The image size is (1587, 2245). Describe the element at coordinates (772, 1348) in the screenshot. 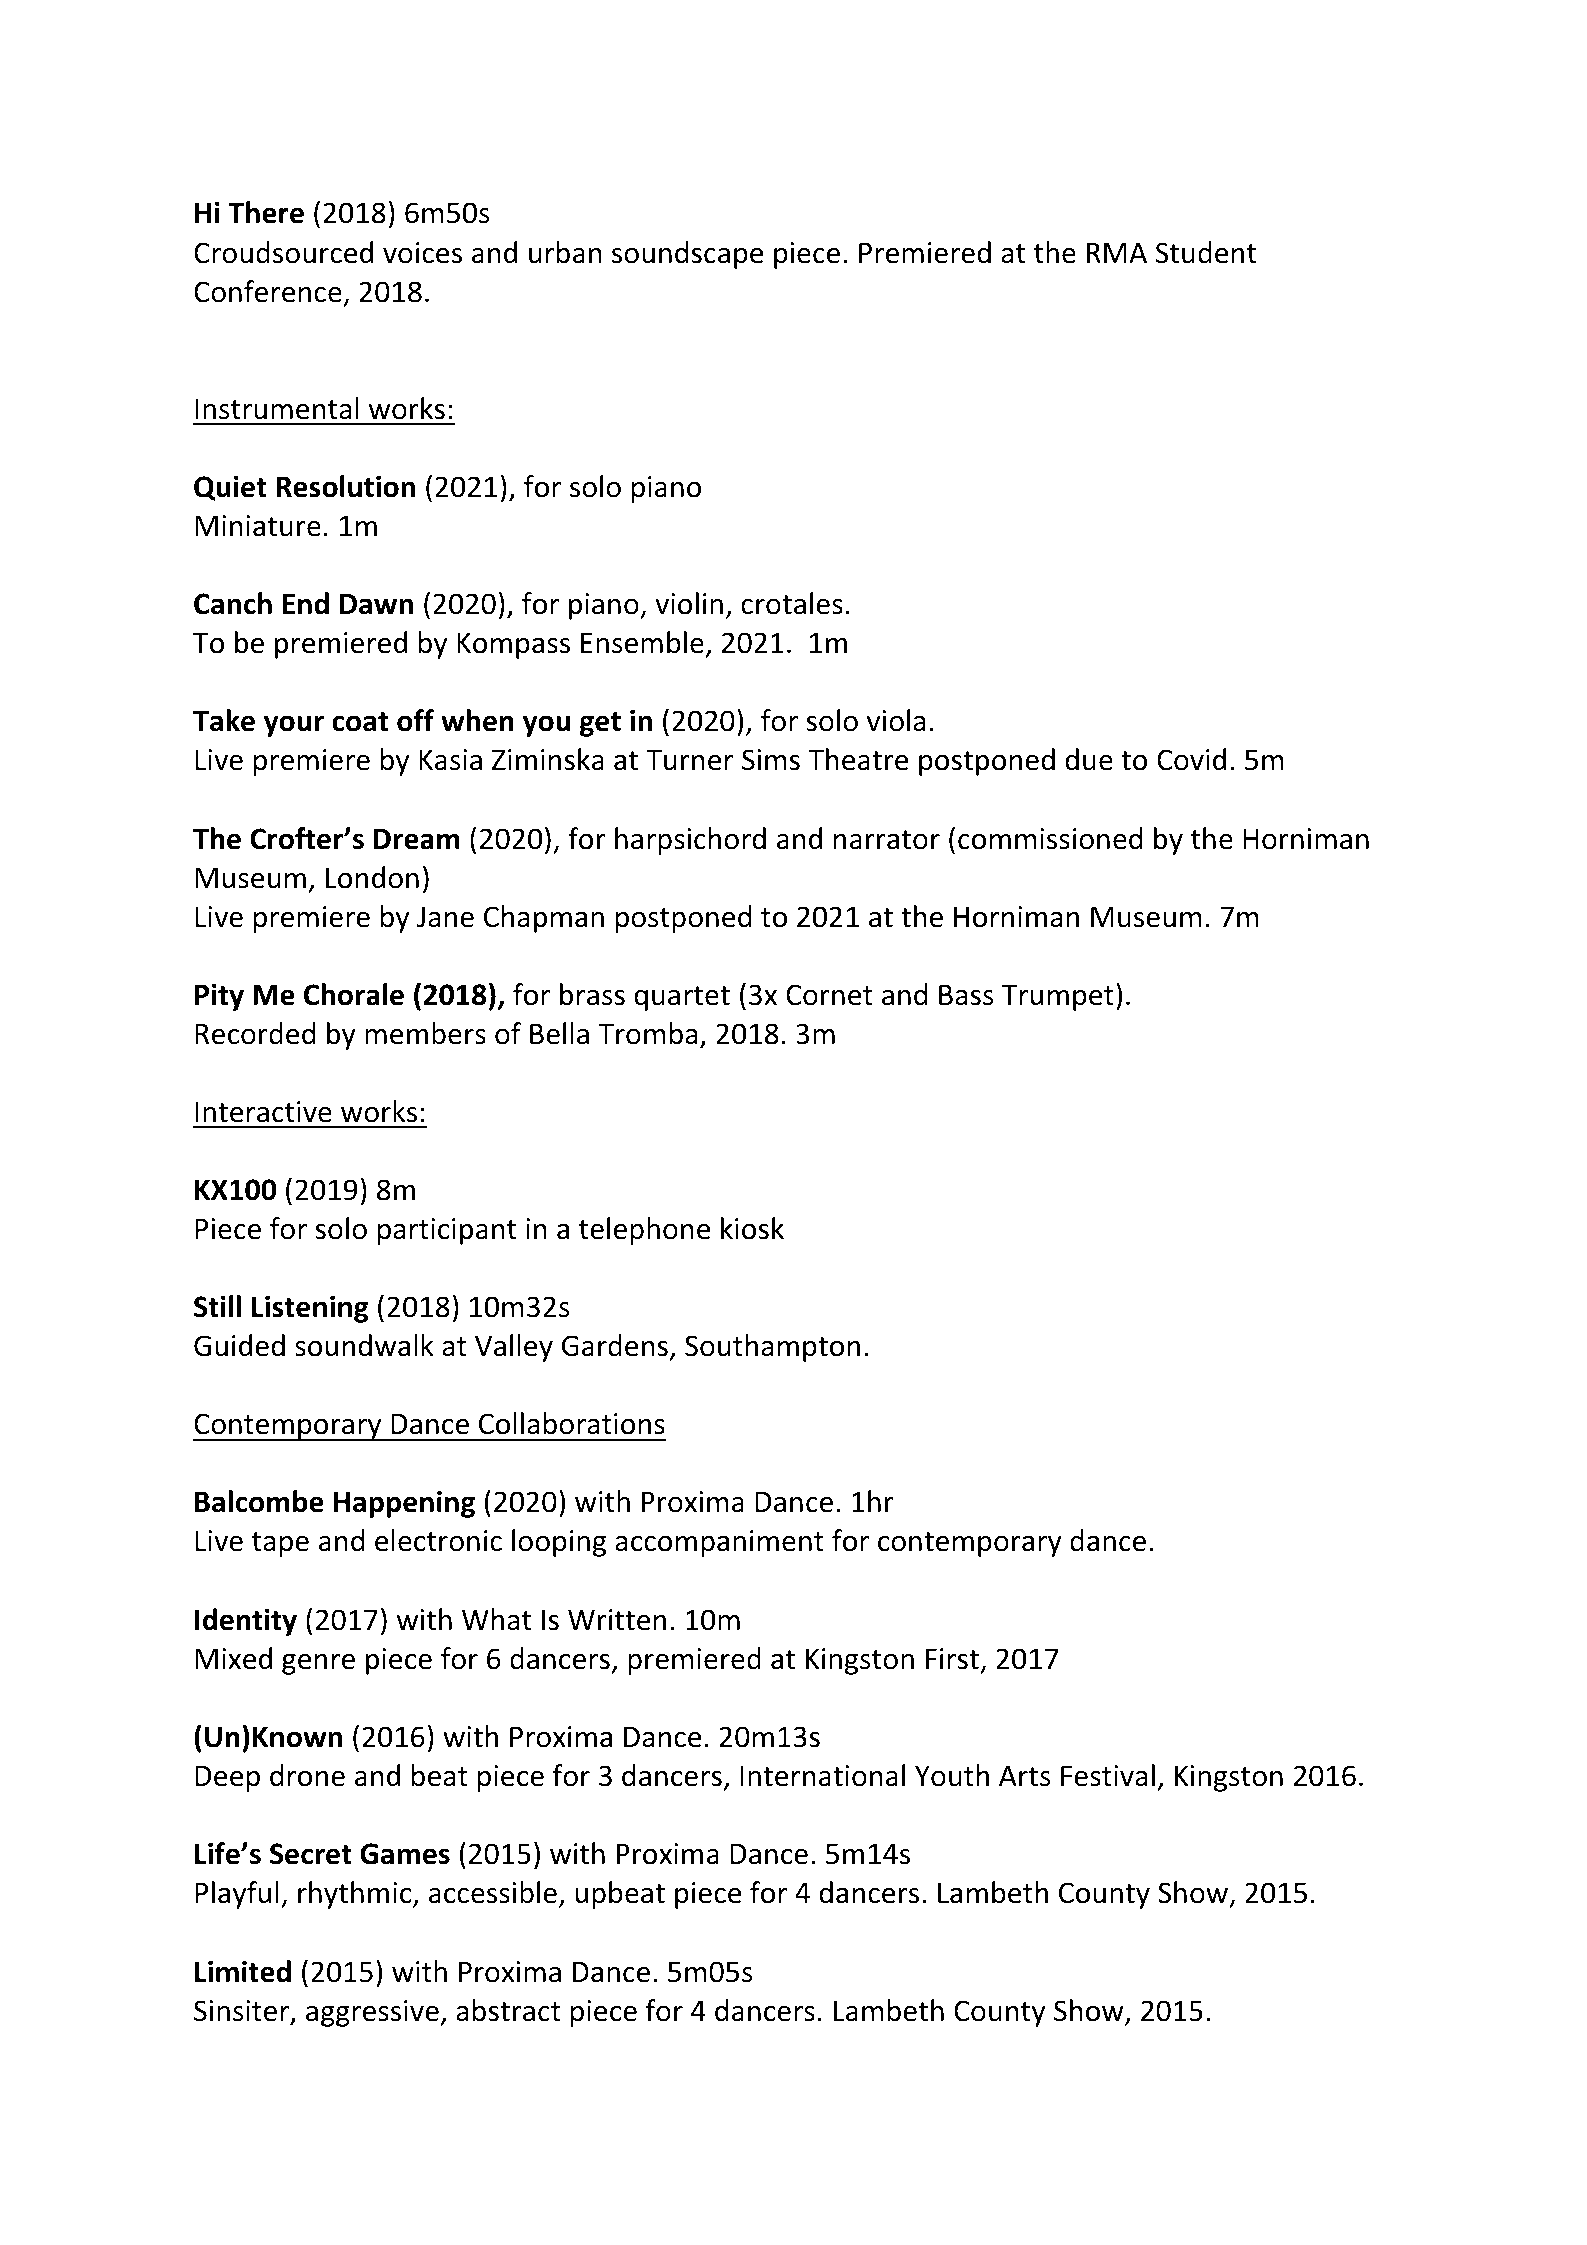

I see `Southampton` at that location.
